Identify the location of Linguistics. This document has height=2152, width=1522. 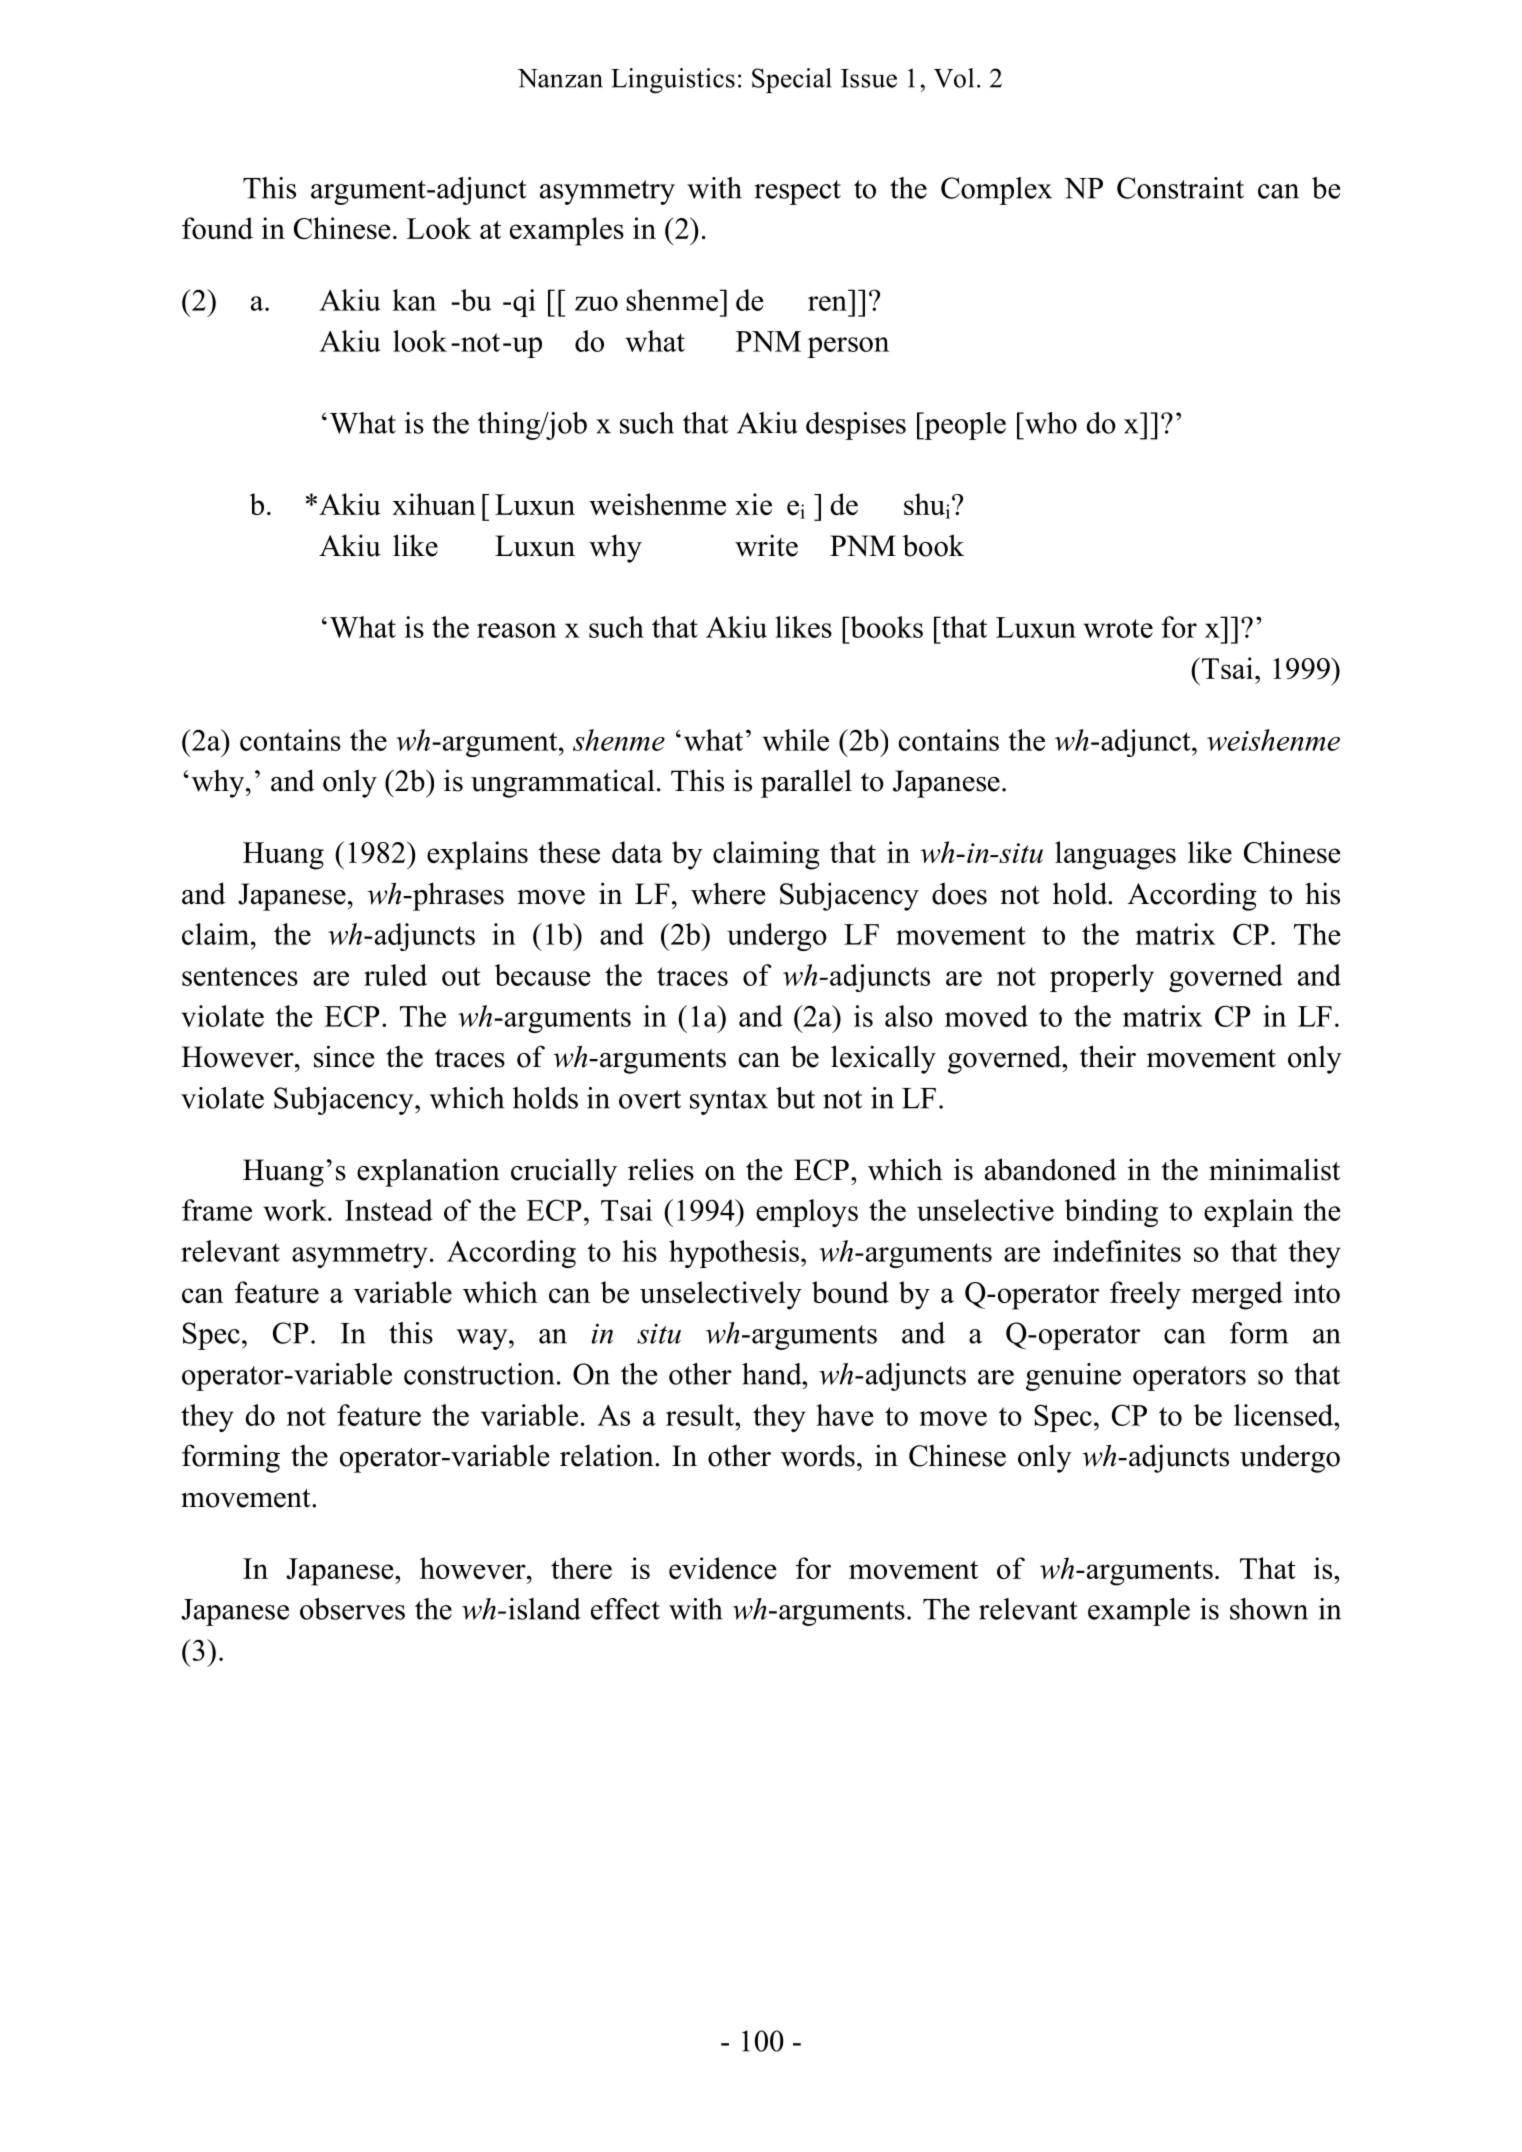
(673, 80).
